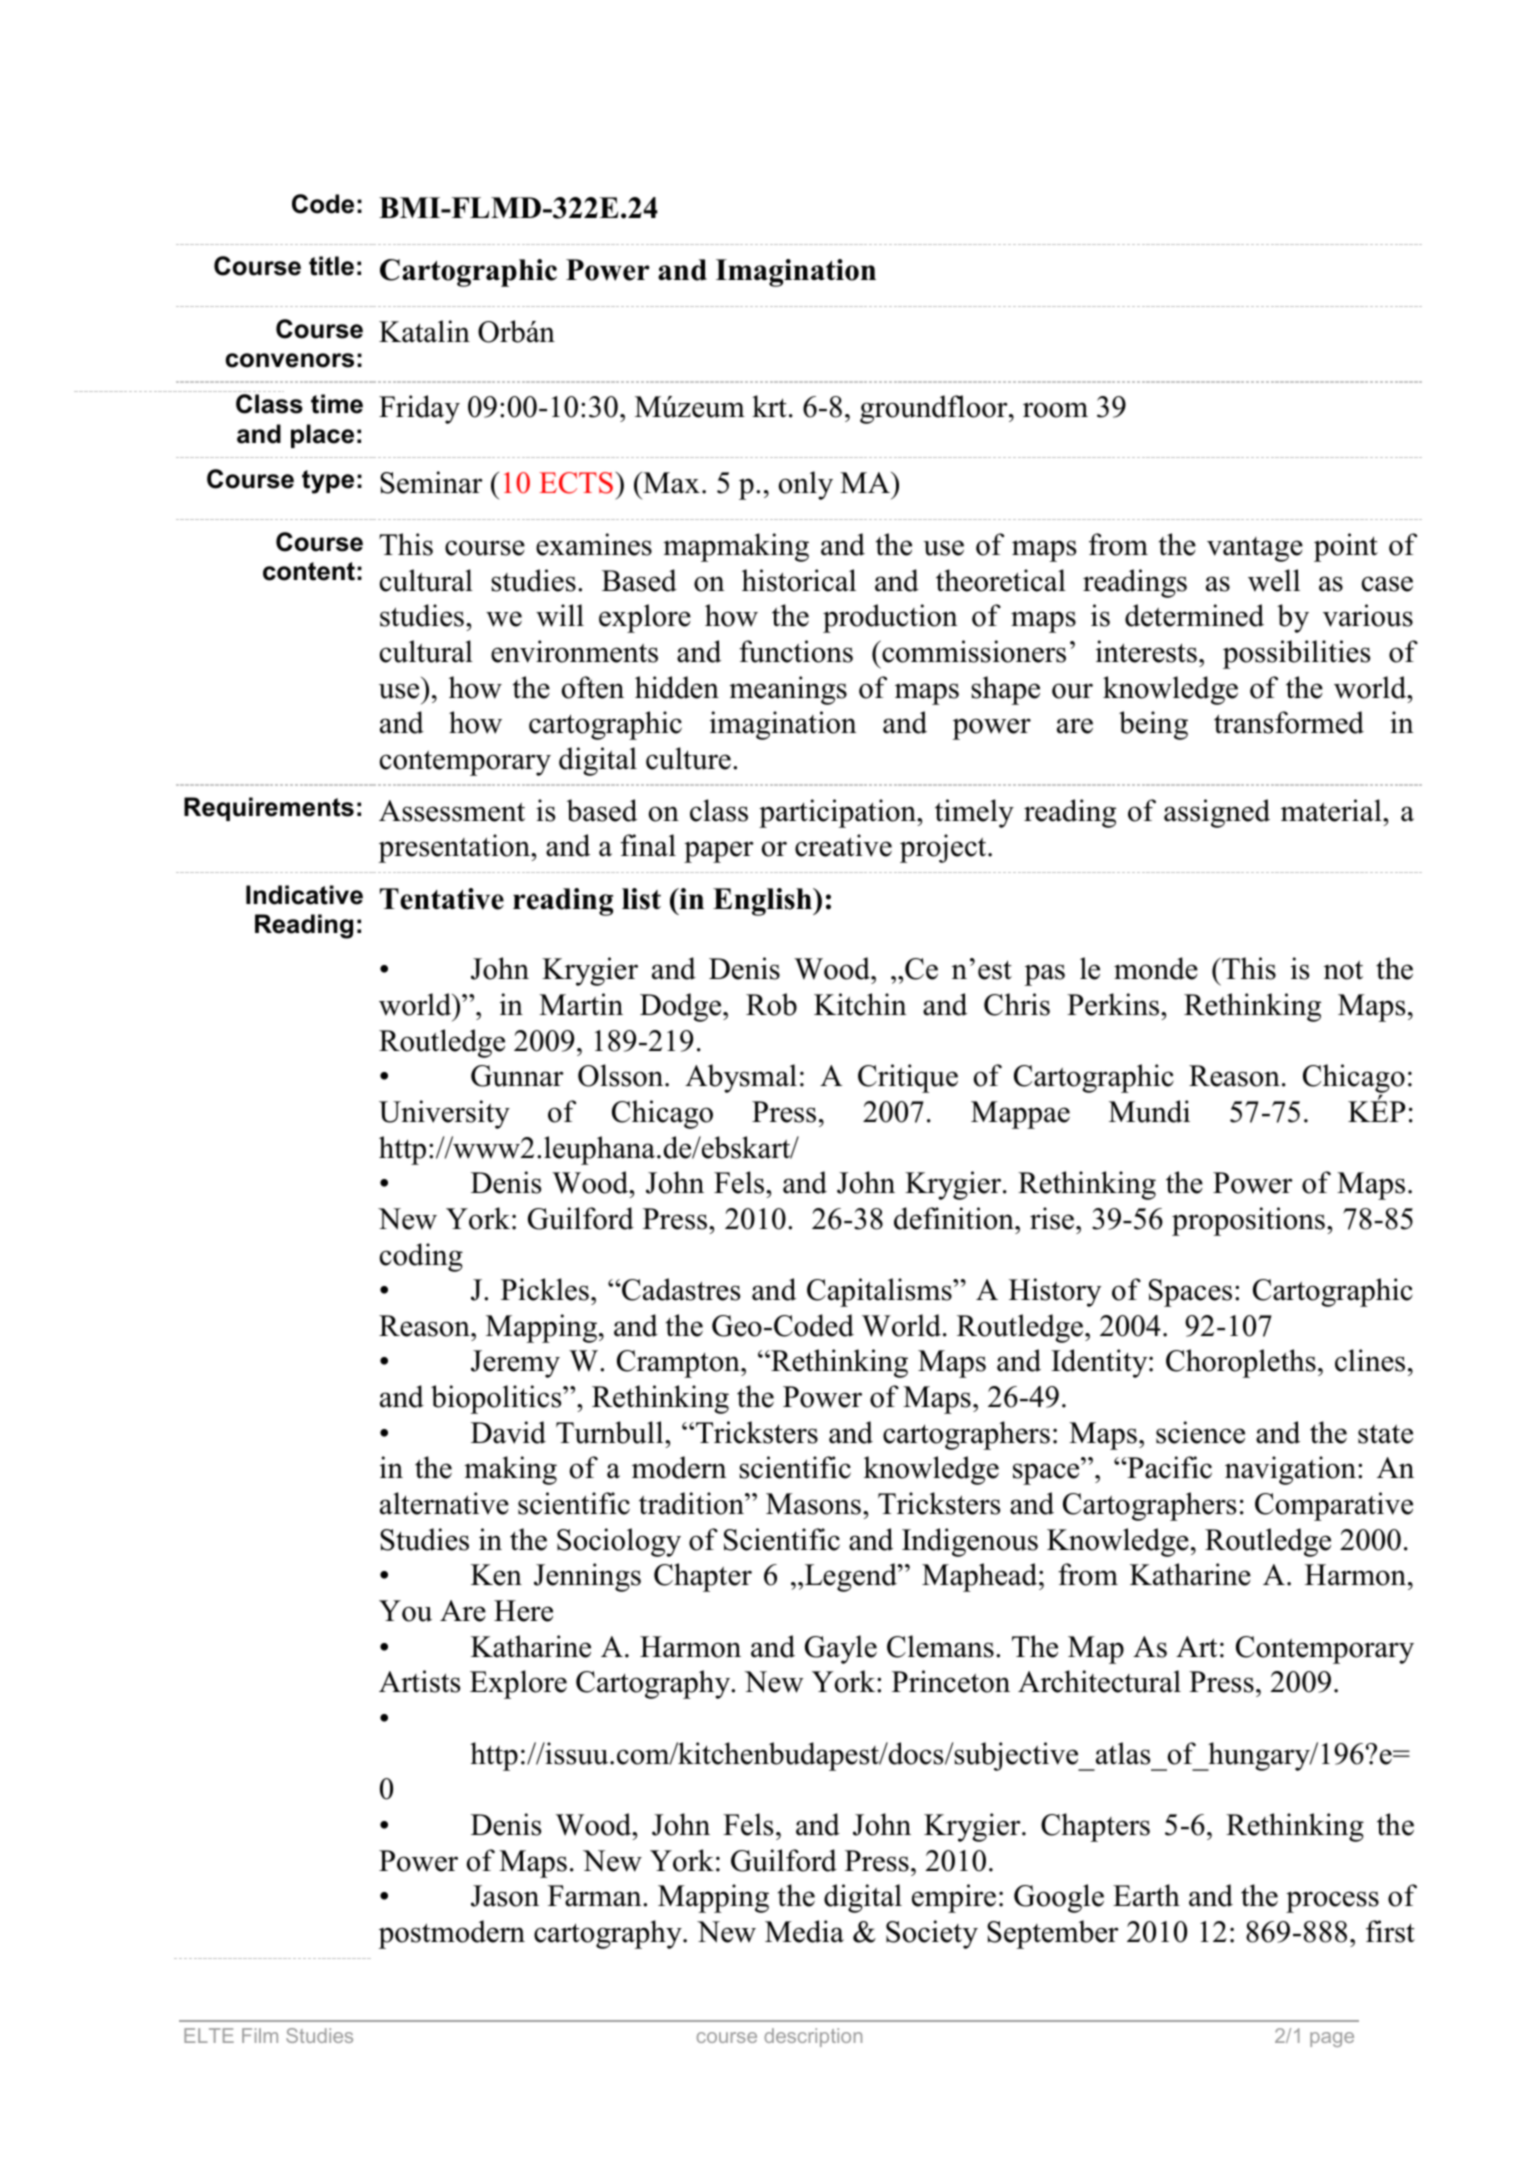 The height and width of the screenshot is (2175, 1538). Describe the element at coordinates (331, 266) in the screenshot. I see `title` at that location.
